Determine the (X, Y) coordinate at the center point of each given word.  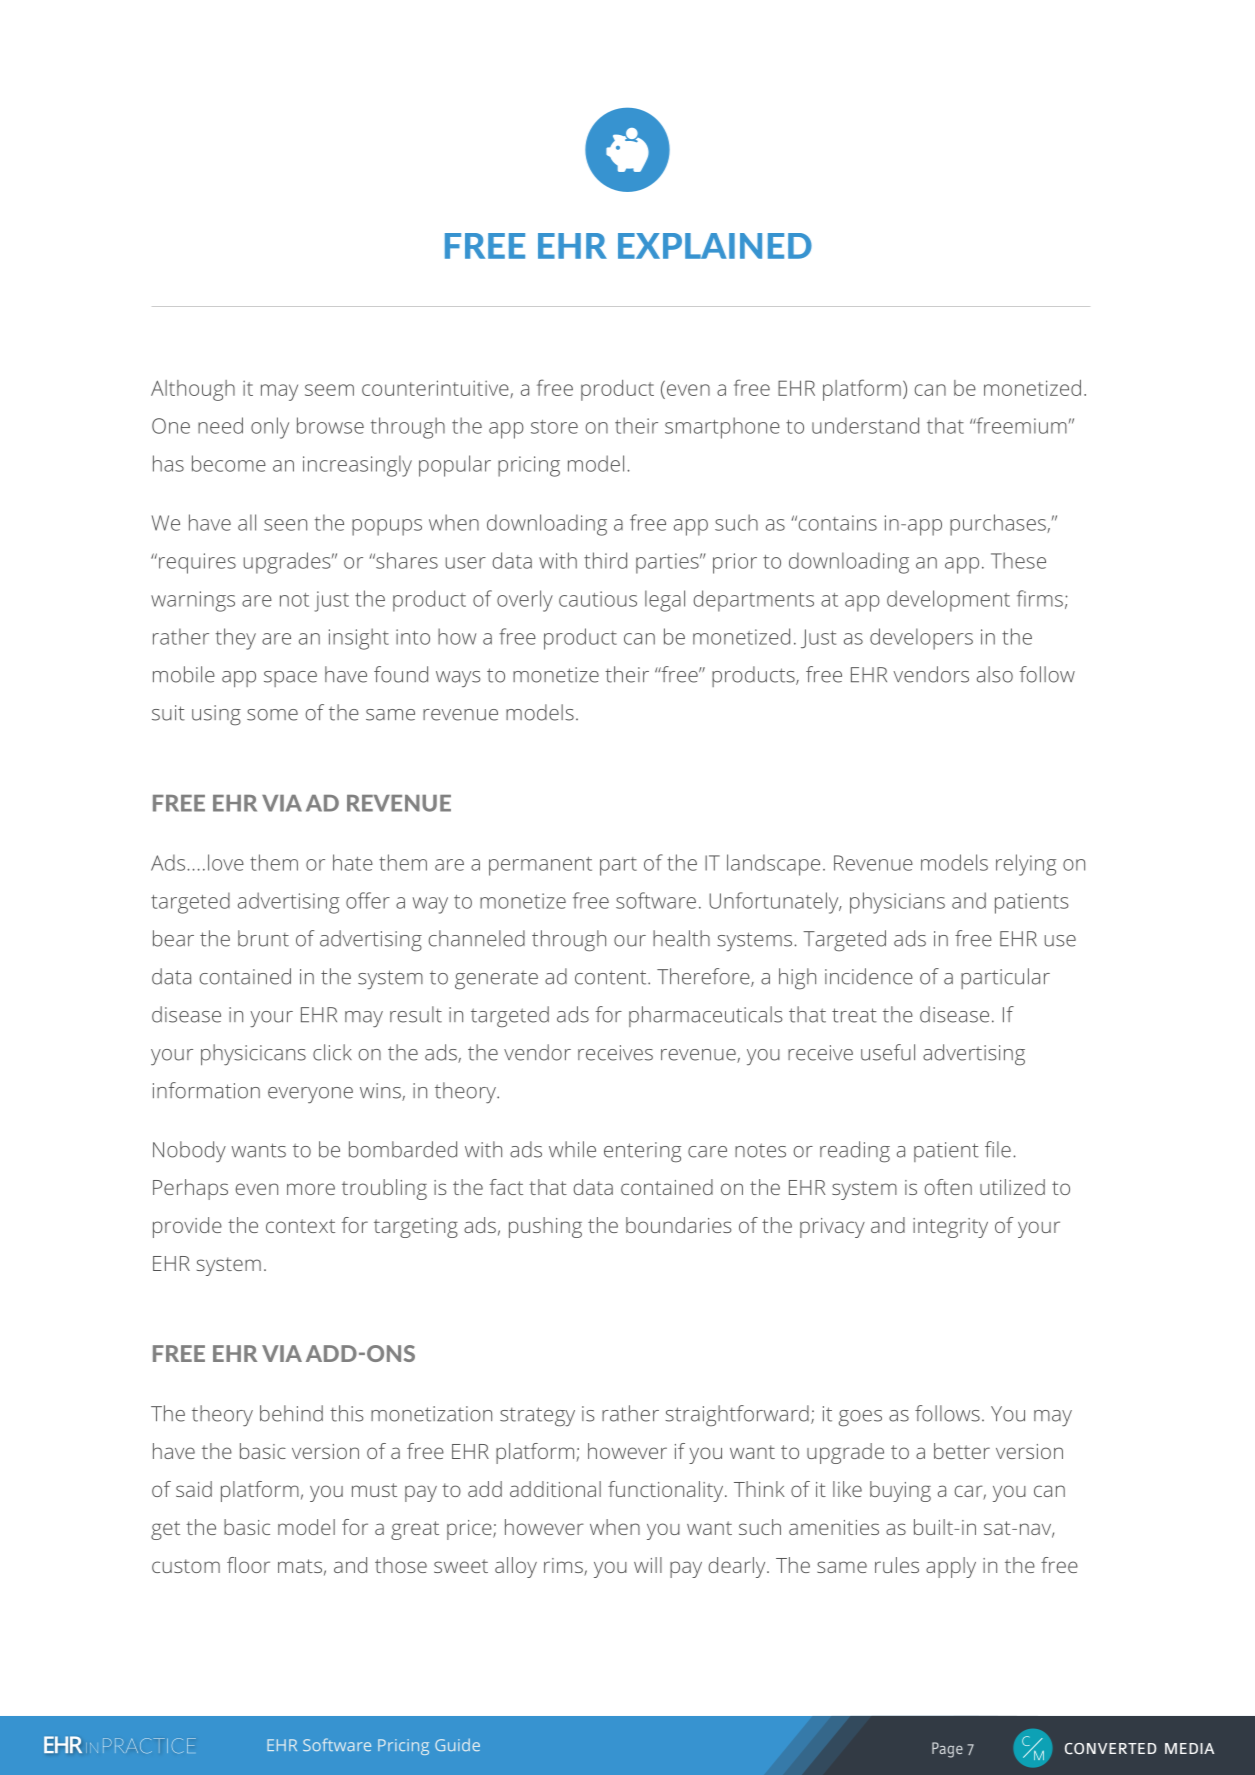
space (290, 679)
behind (291, 1413)
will (648, 1565)
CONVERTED (1111, 1749)
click (332, 1052)
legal (665, 601)
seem (329, 390)
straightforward (737, 1416)
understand (865, 425)
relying (1026, 865)
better (962, 1451)
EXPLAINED (715, 246)
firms (1040, 598)
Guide (457, 1744)
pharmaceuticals (706, 1016)
